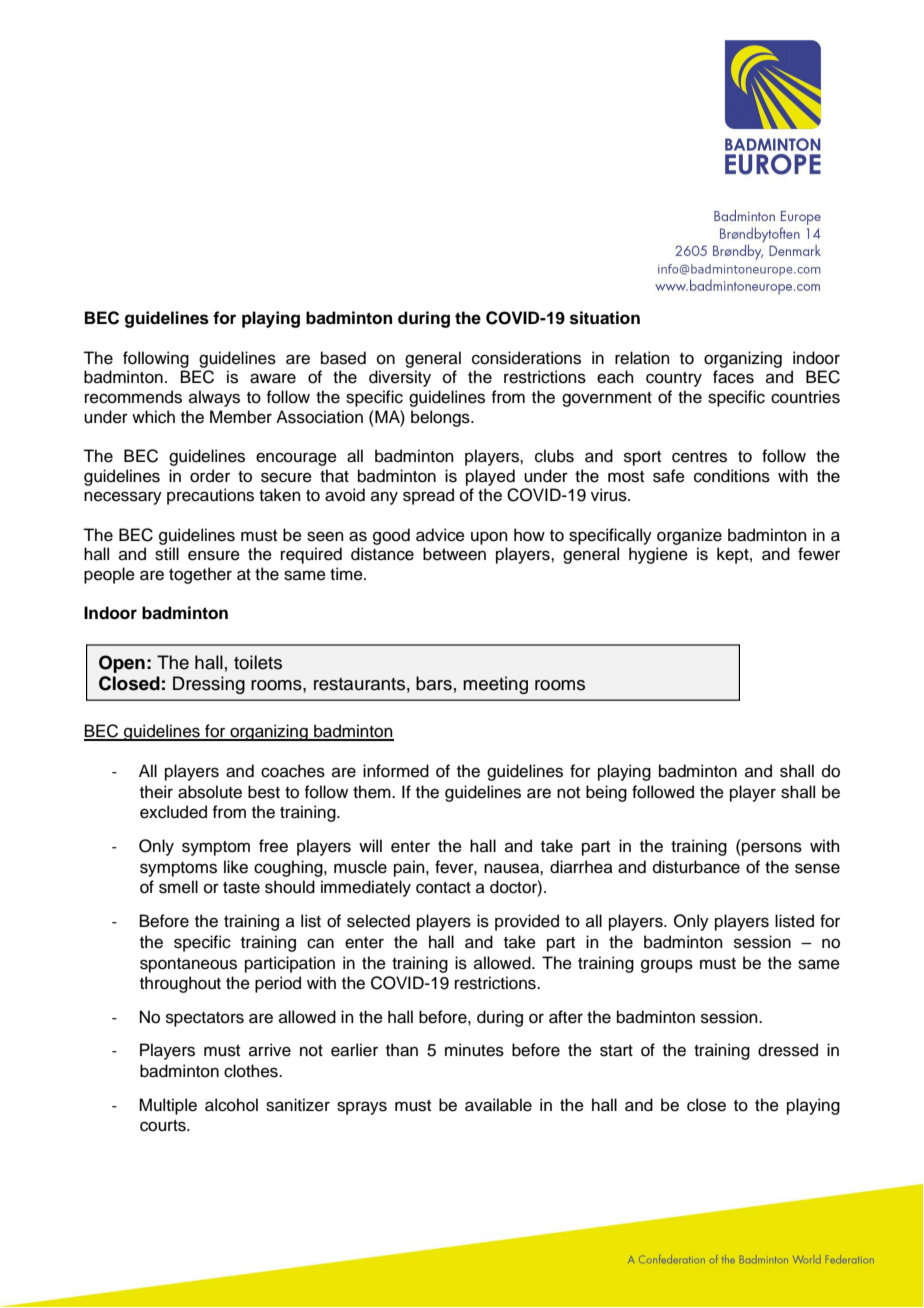 The height and width of the document is (1308, 924). What do you see at coordinates (209, 685) in the document?
I see `Dressing` at bounding box center [209, 685].
